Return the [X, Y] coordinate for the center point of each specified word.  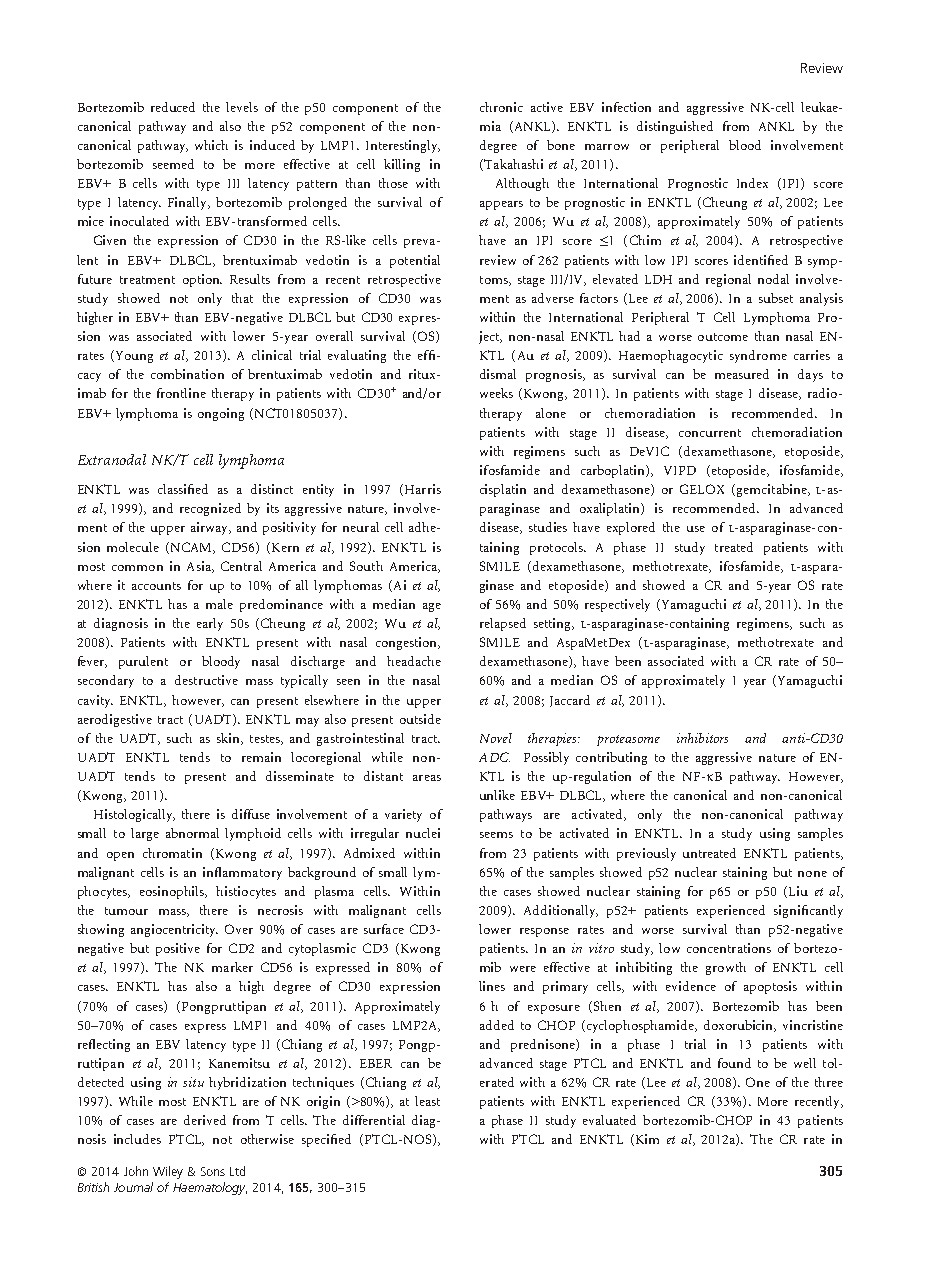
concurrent [710, 433]
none [812, 874]
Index [752, 183]
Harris [421, 490]
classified [183, 489]
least [427, 1101]
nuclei [423, 833]
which [211, 145]
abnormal [192, 833]
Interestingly [403, 146]
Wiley [168, 1172]
